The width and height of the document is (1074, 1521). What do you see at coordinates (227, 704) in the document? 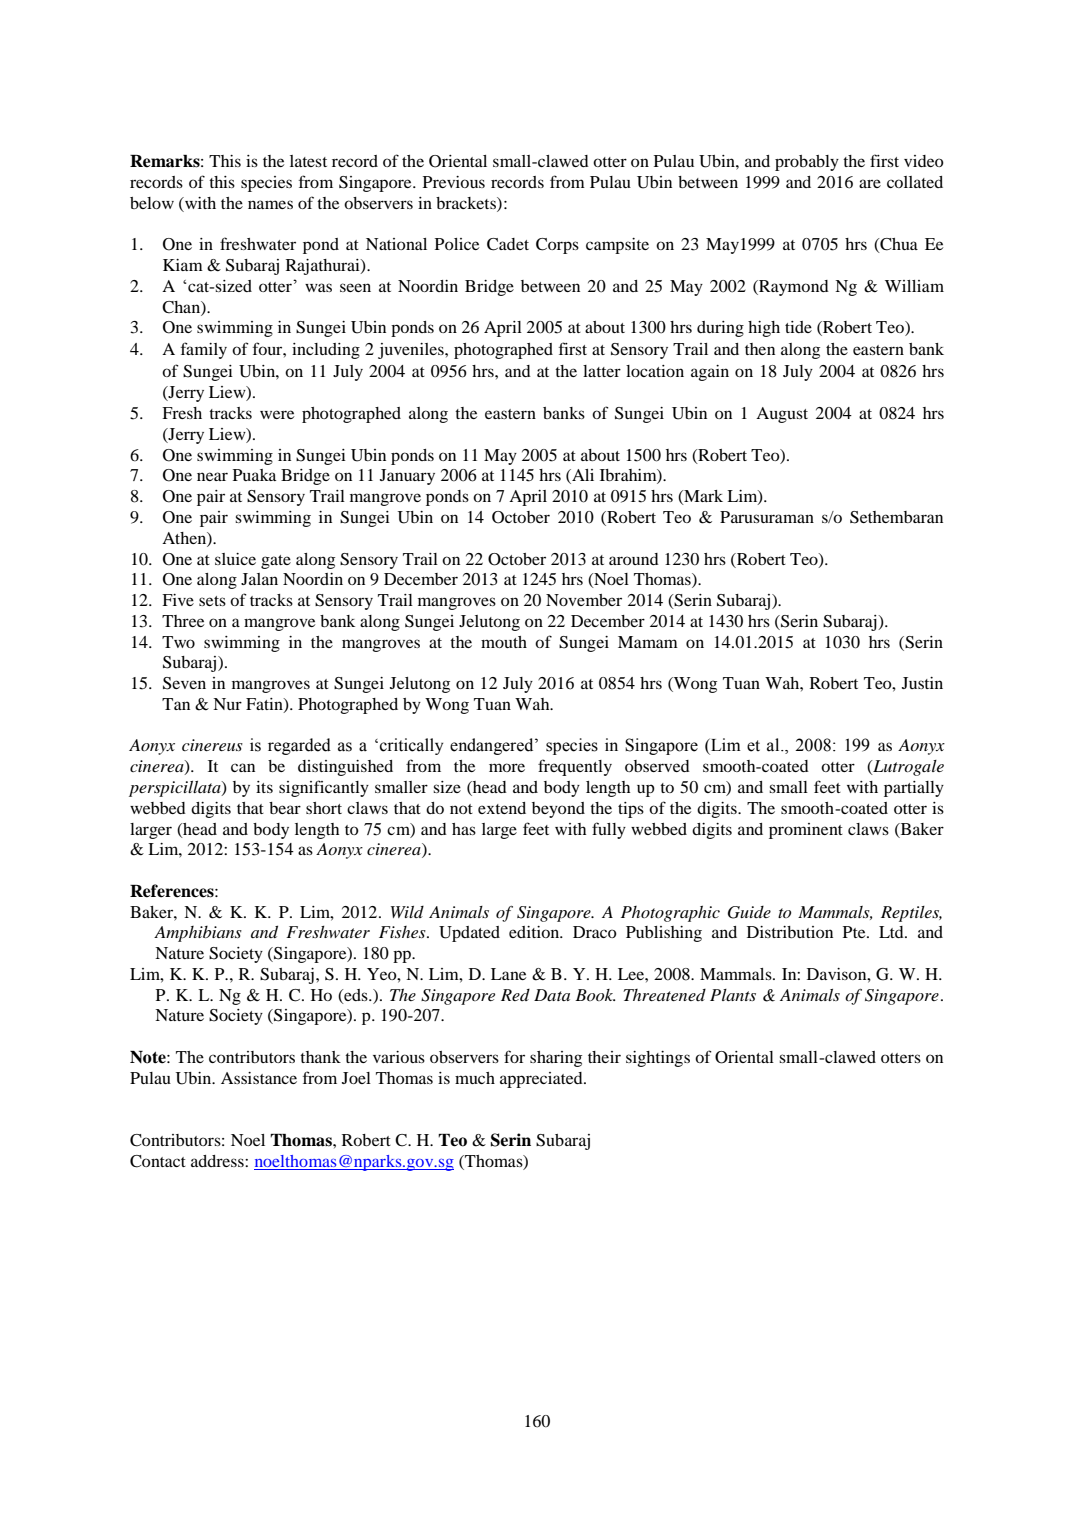
I see `Nur` at bounding box center [227, 704].
